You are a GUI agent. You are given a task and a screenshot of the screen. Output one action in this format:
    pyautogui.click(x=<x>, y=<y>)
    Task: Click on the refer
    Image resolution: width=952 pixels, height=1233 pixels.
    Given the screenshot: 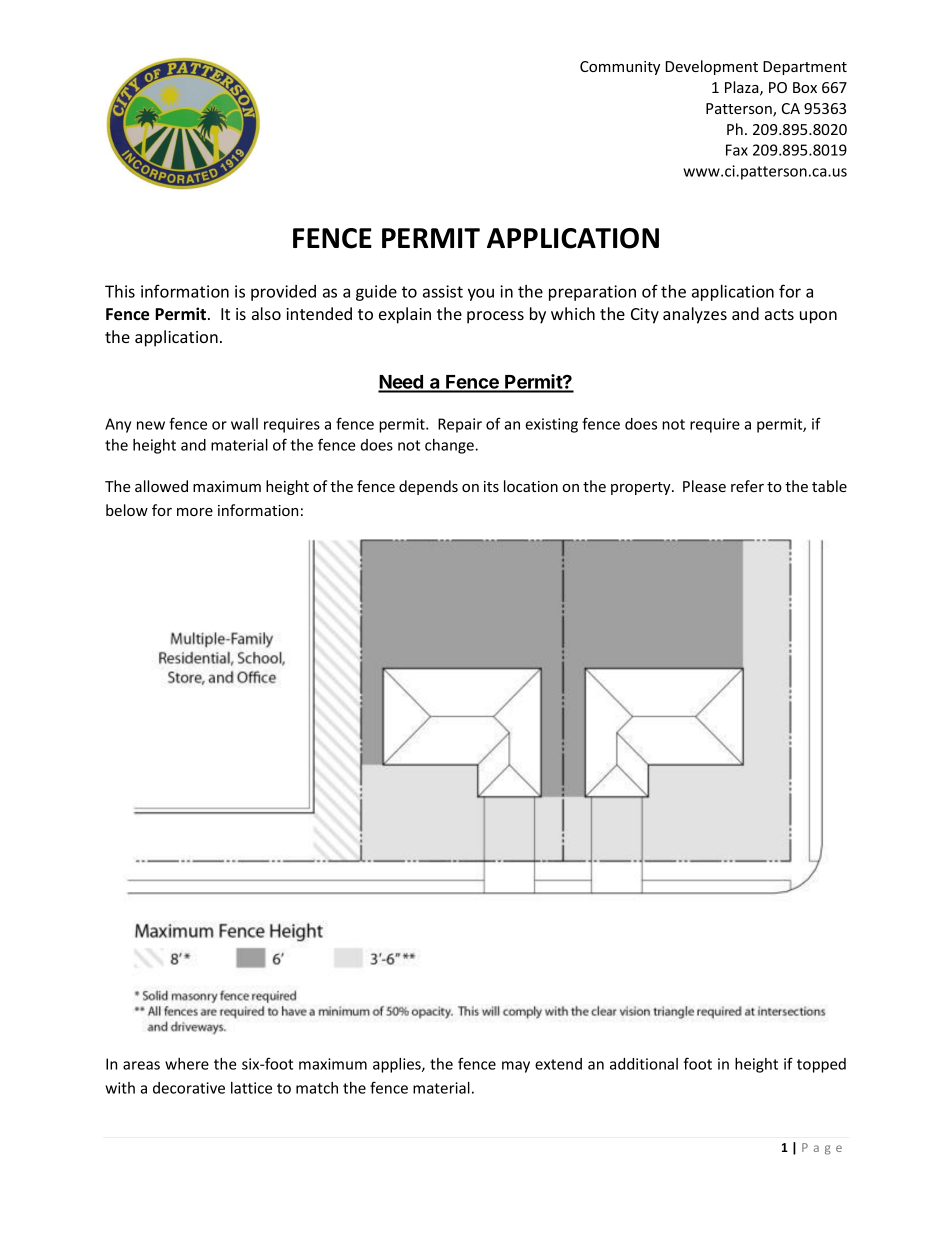 What is the action you would take?
    pyautogui.click(x=747, y=486)
